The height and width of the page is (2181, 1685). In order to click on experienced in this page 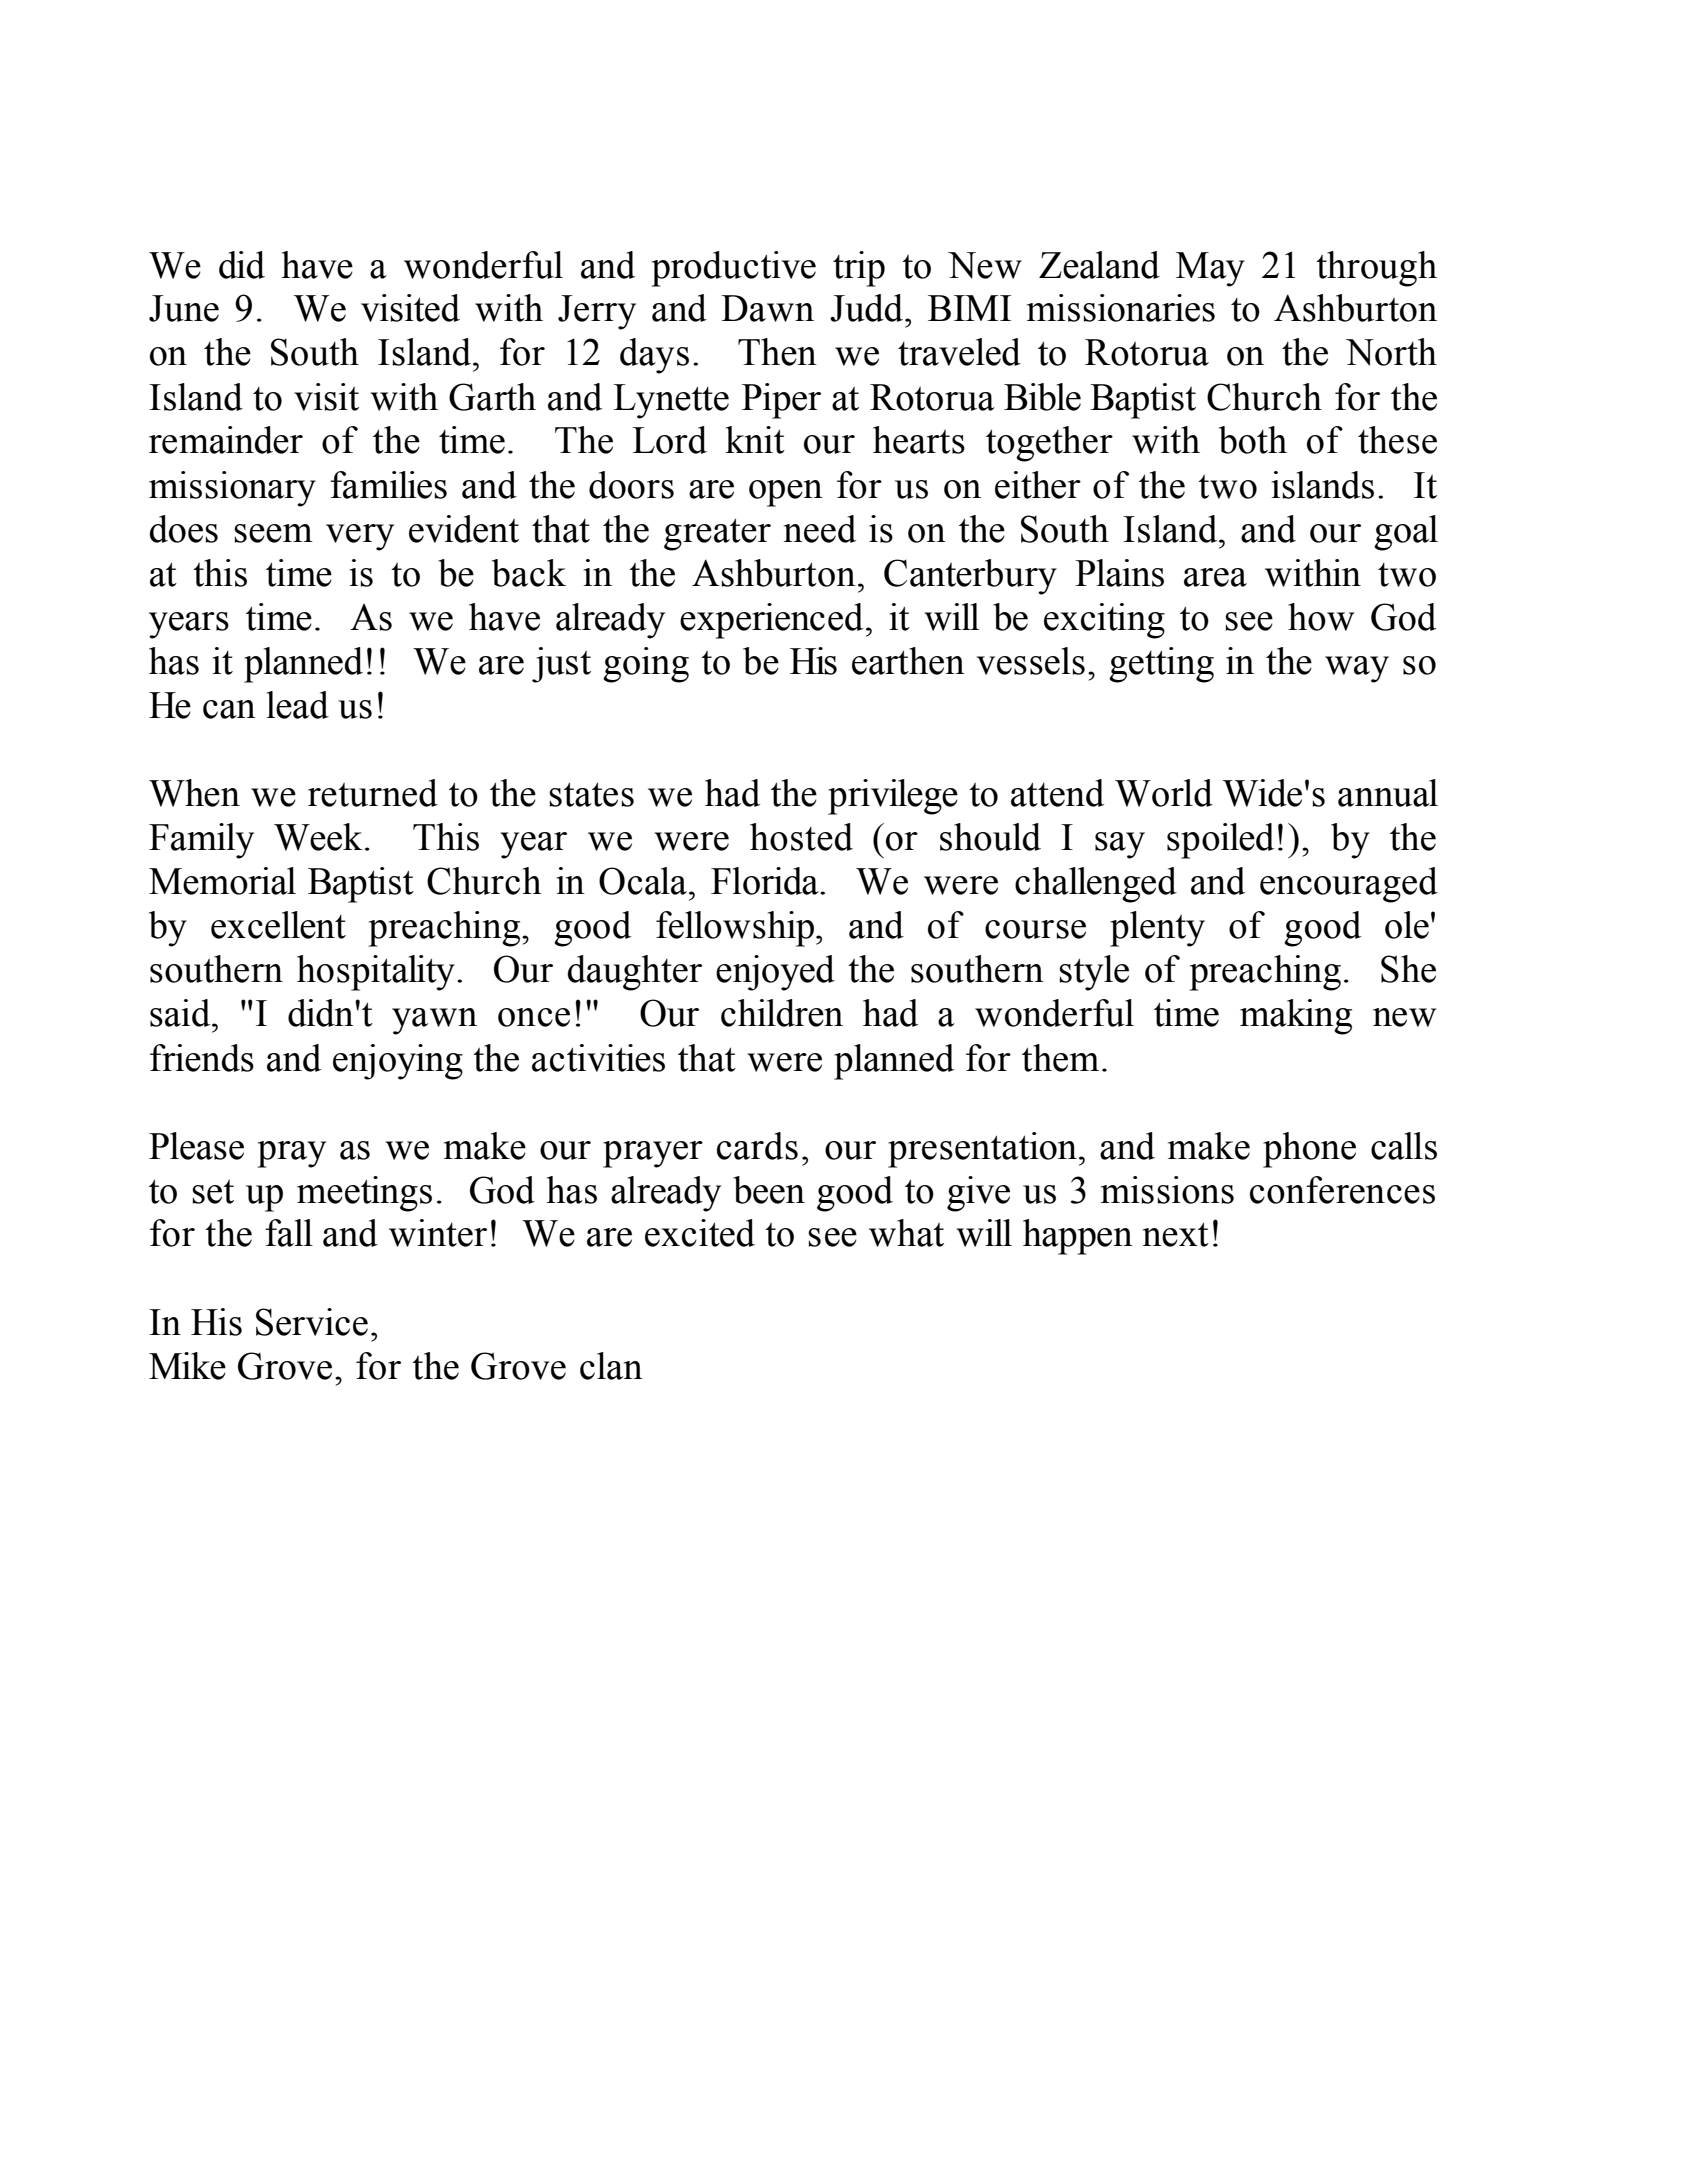, I will do `click(771, 621)`.
